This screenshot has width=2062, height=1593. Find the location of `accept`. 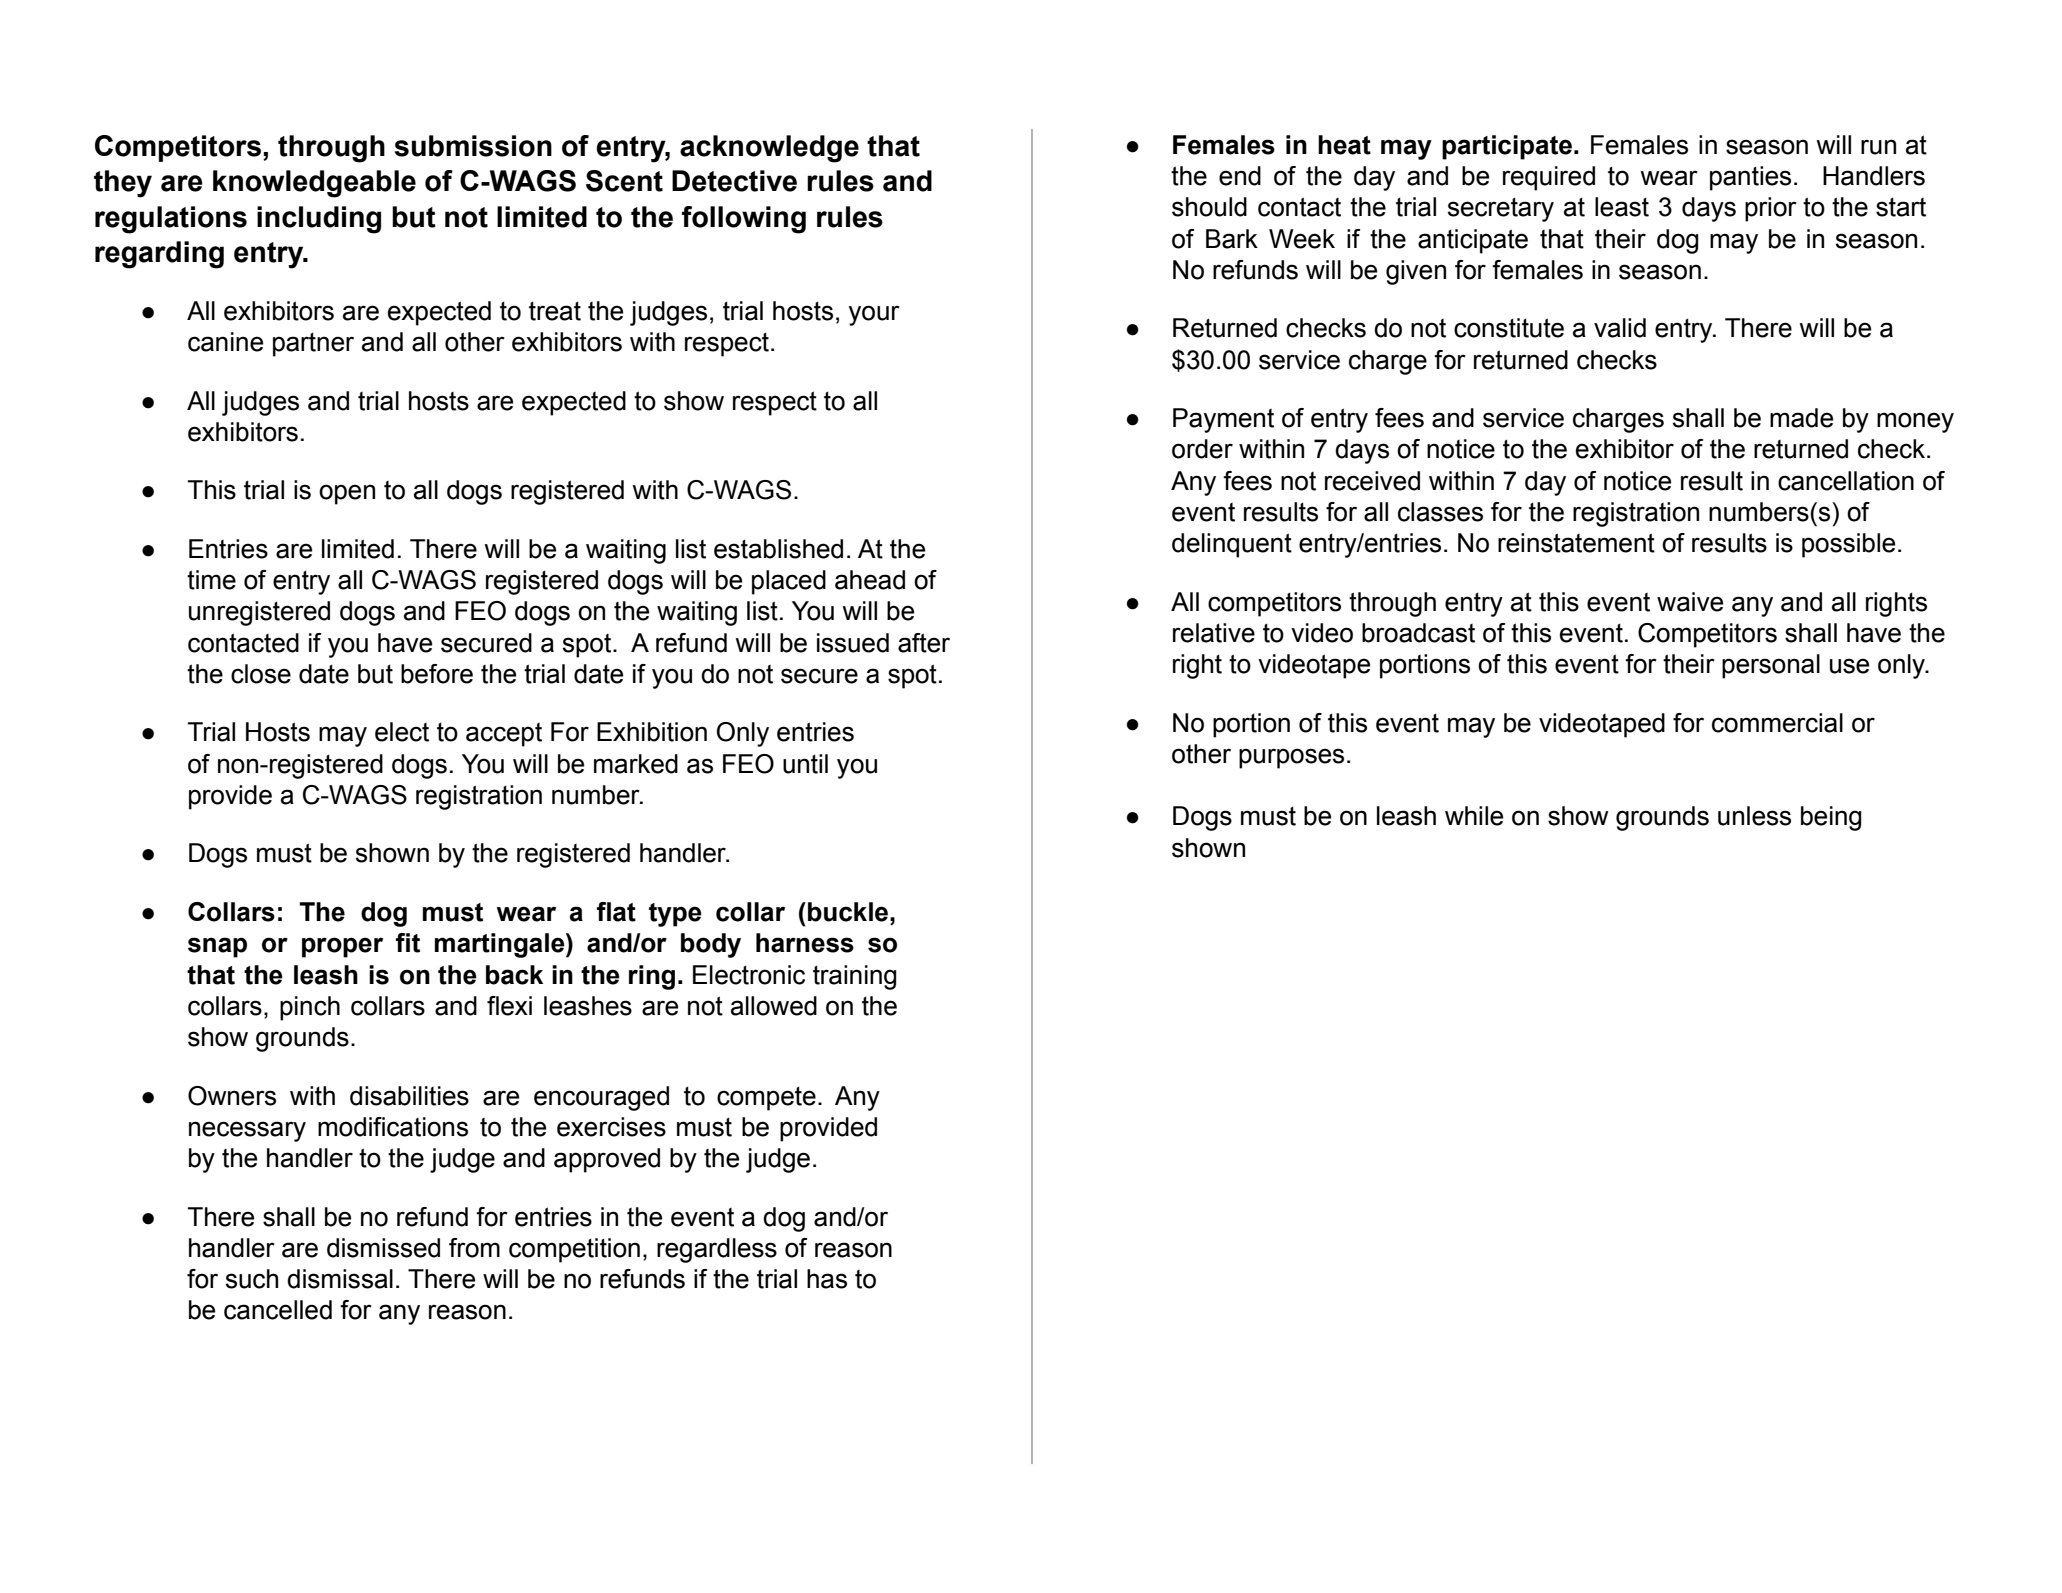

accept is located at coordinates (504, 735).
